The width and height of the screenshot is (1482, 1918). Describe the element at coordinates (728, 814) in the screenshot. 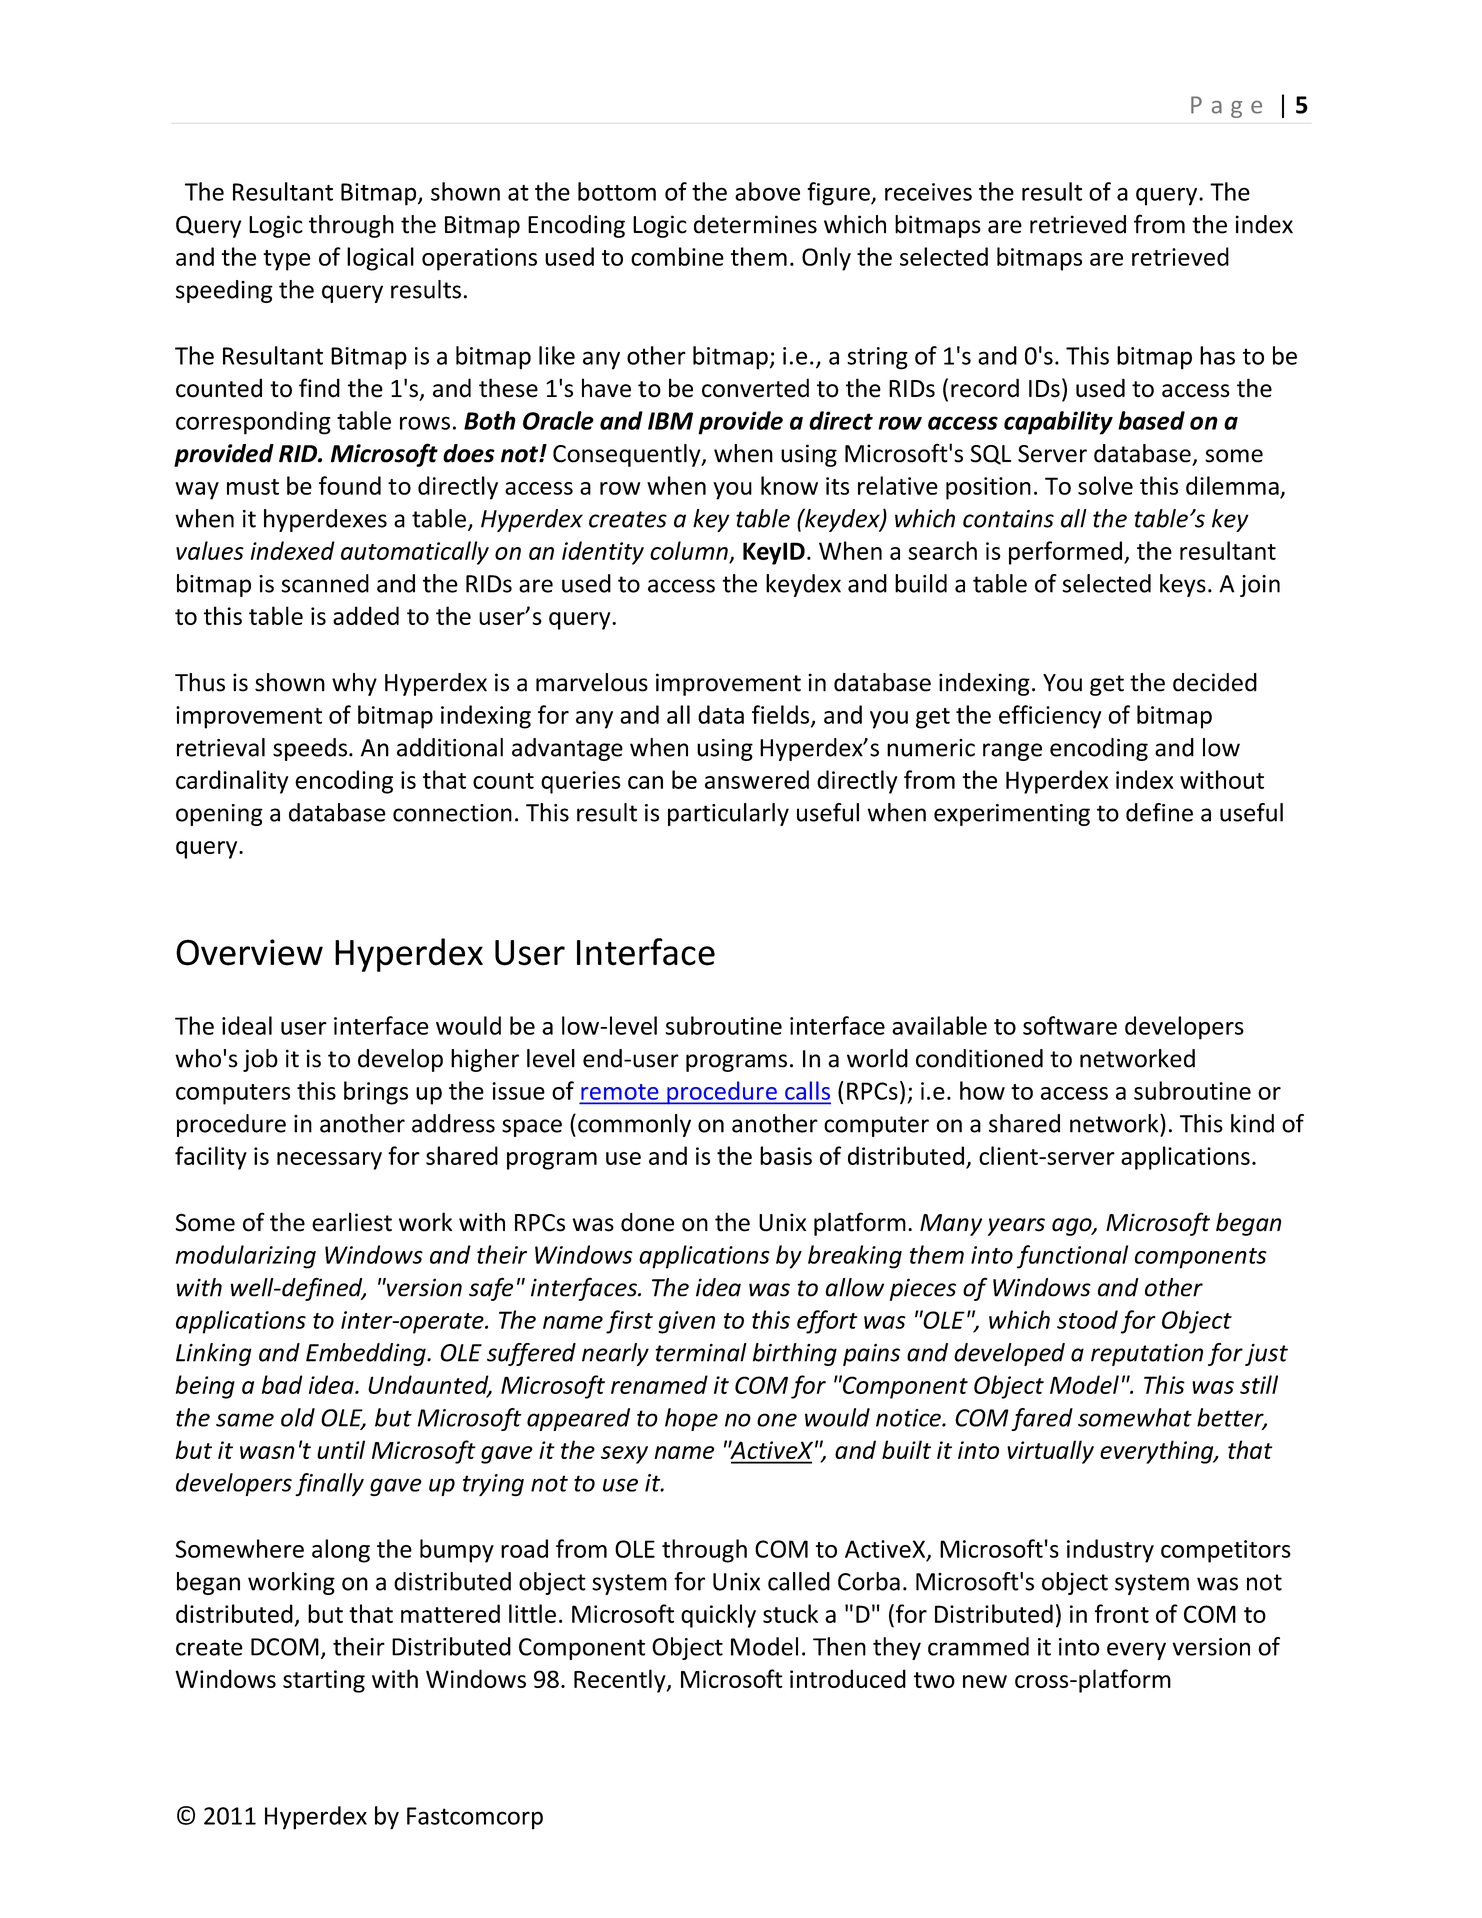

I see `particularly` at that location.
